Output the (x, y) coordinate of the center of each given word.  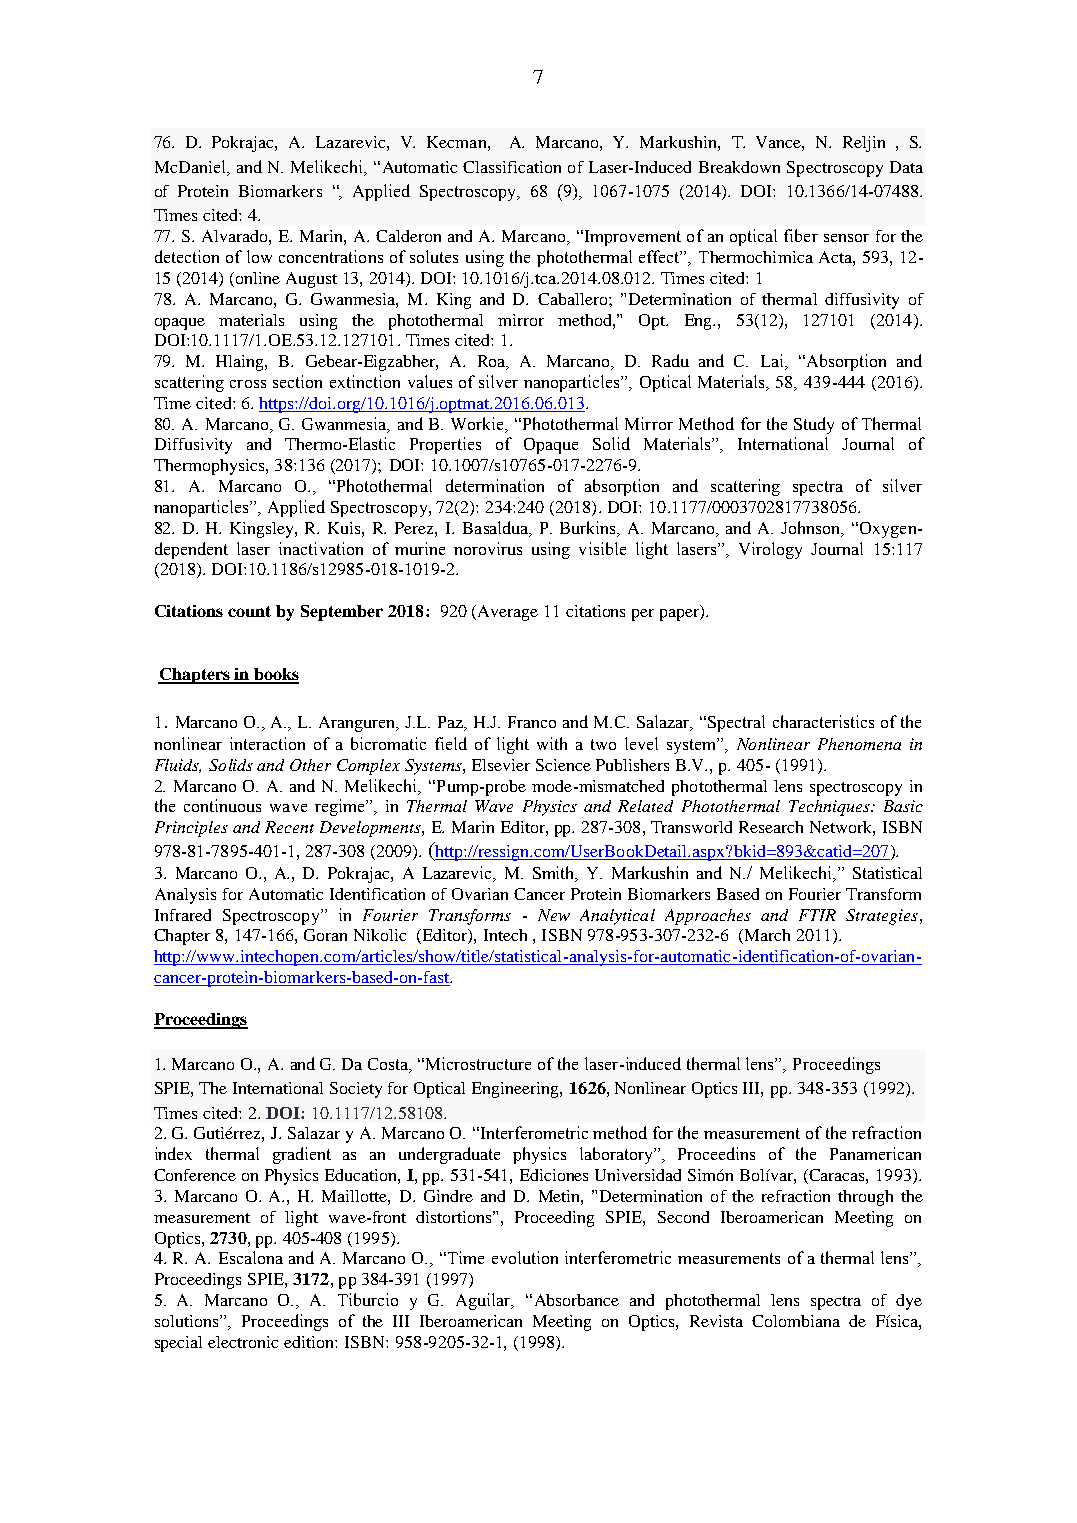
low (259, 256)
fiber (801, 235)
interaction (267, 743)
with (552, 743)
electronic (243, 1342)
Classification (512, 167)
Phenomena (859, 744)
